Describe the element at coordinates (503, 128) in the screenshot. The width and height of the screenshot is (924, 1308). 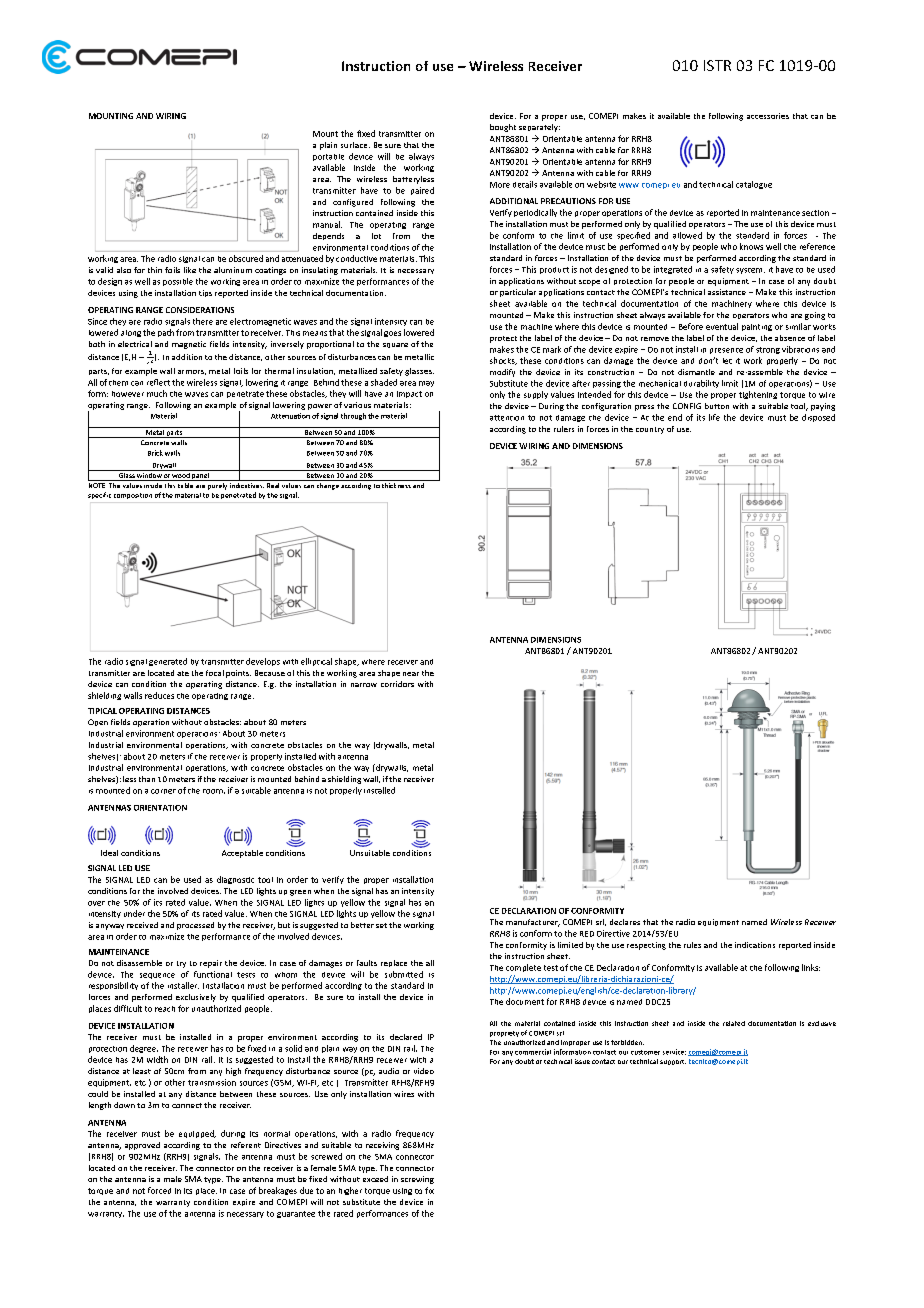
I see `bought` at that location.
